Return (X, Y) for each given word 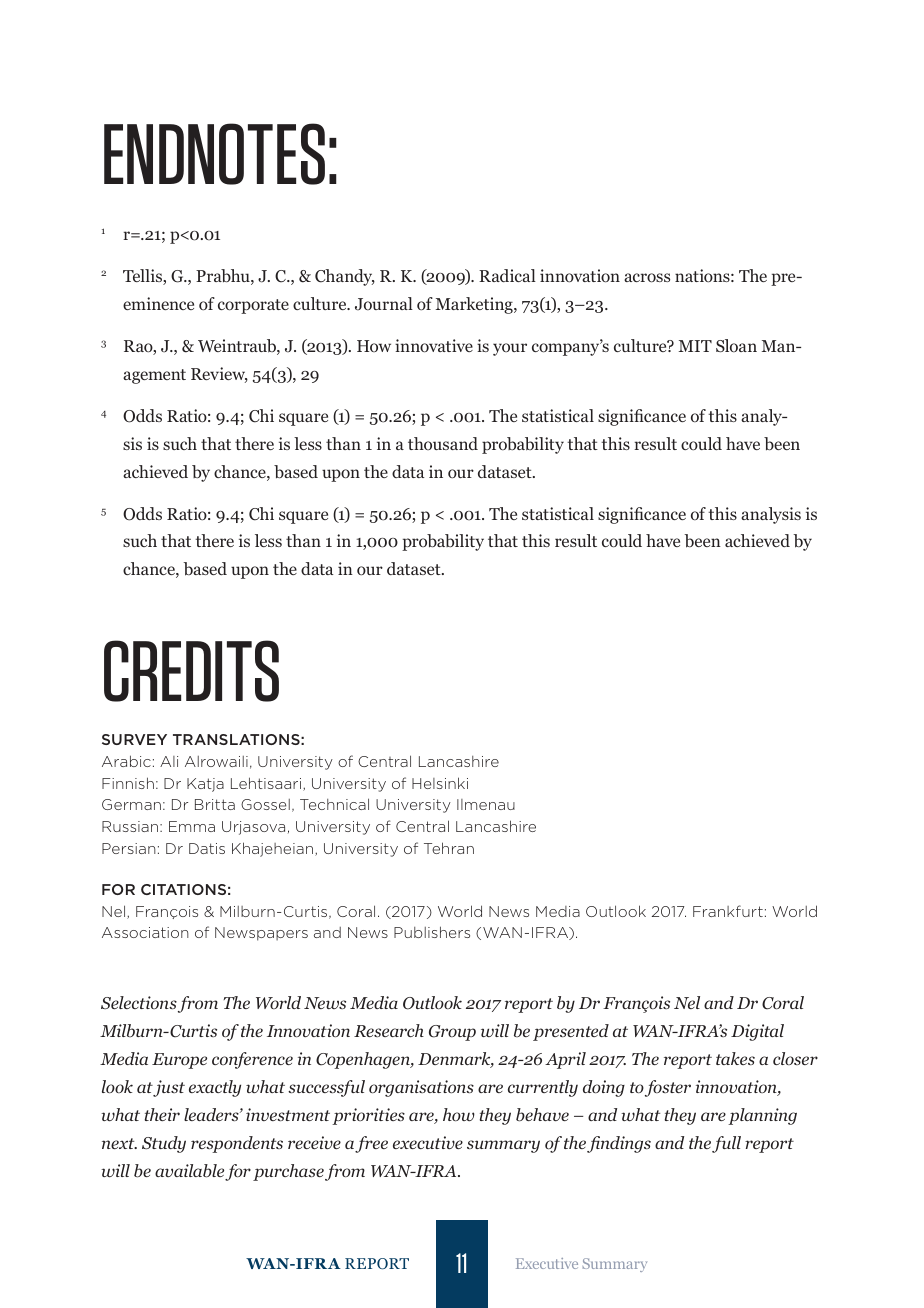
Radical (507, 275)
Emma (192, 826)
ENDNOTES (214, 154)
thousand (443, 443)
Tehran (449, 848)
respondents (237, 1144)
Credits (191, 671)
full (726, 1144)
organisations (421, 1088)
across (647, 278)
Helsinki (440, 783)
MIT (695, 346)
